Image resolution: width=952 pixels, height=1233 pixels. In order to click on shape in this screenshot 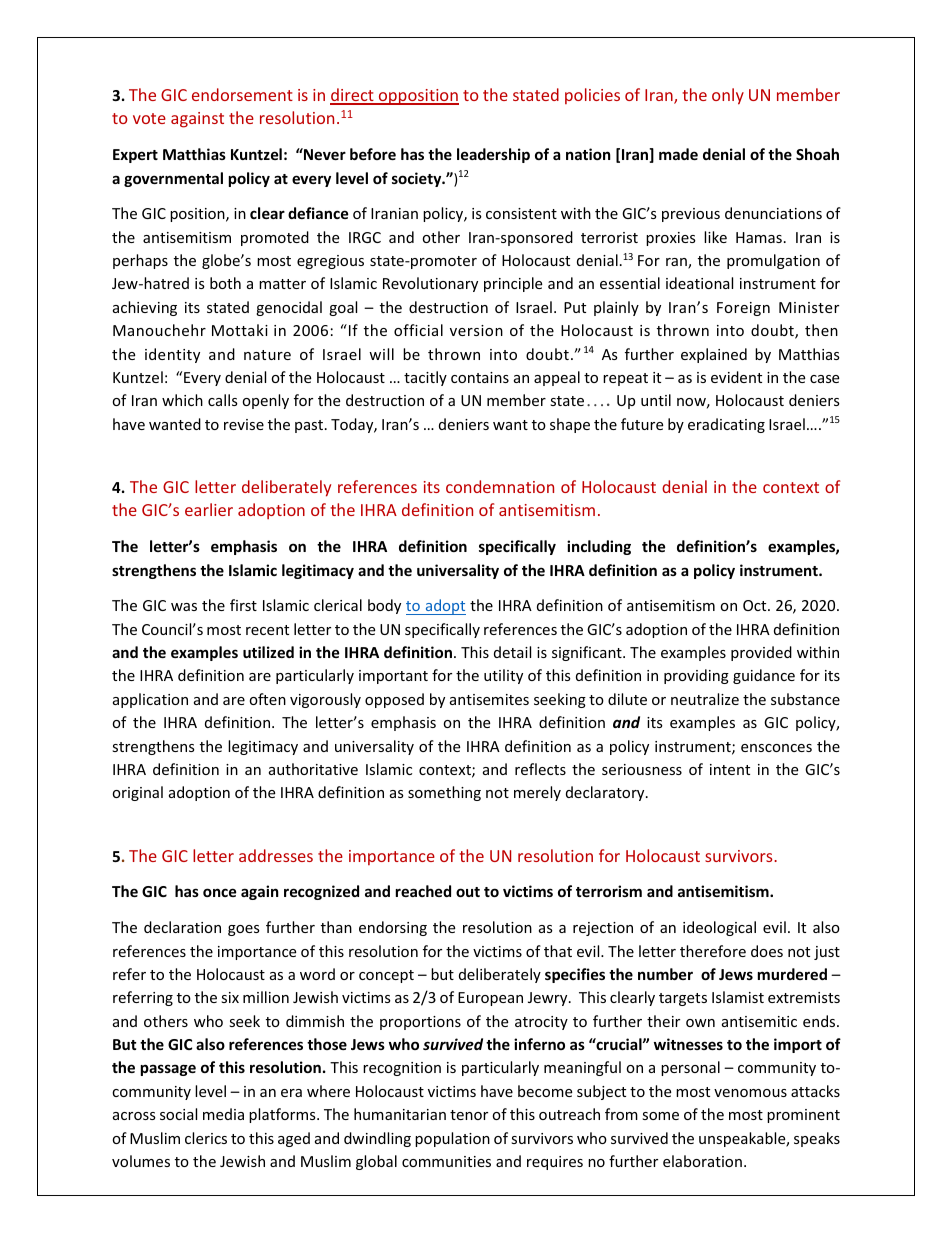, I will do `click(570, 425)`.
